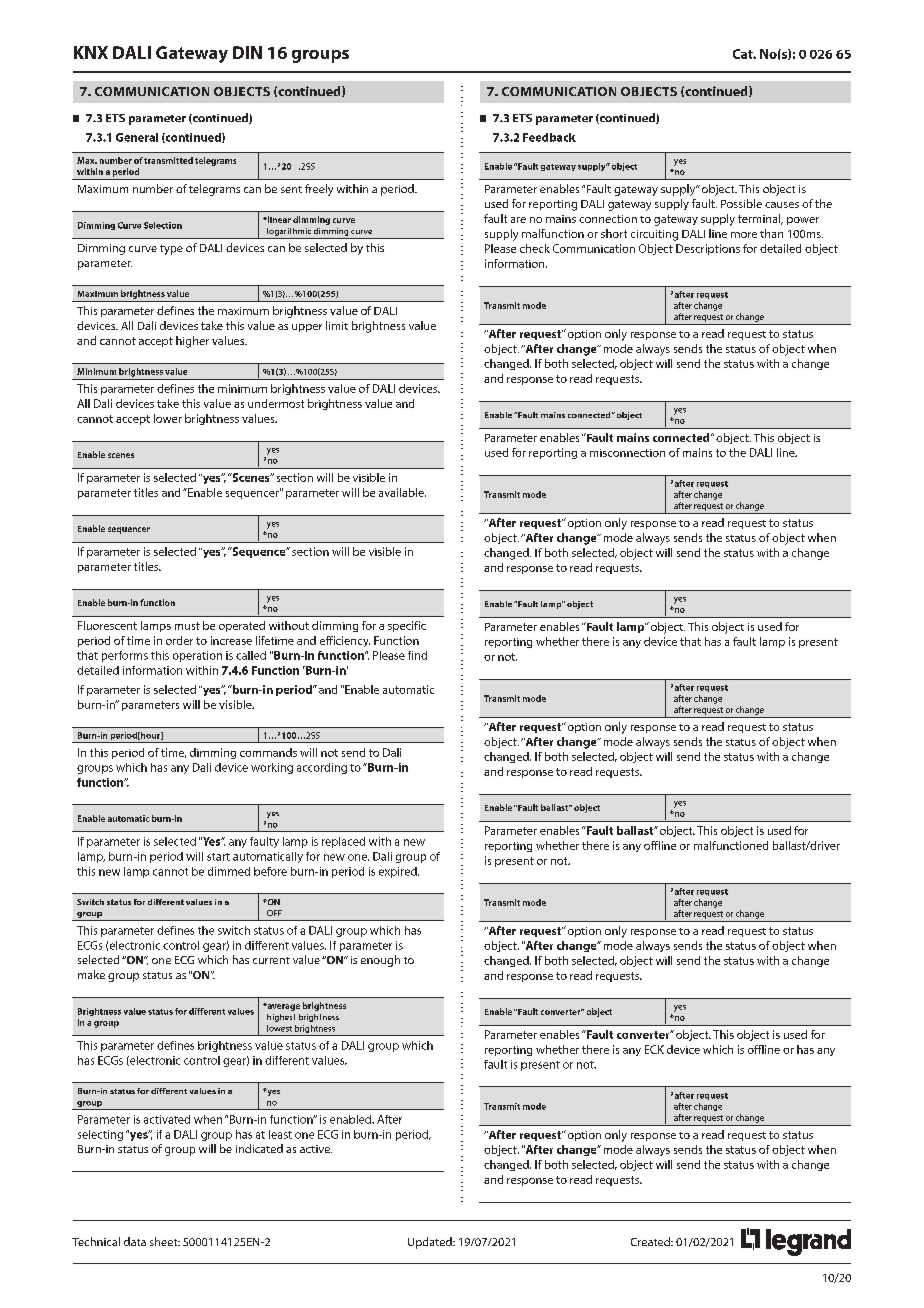 This screenshot has height=1308, width=924. What do you see at coordinates (402, 492) in the screenshot?
I see `available` at bounding box center [402, 492].
